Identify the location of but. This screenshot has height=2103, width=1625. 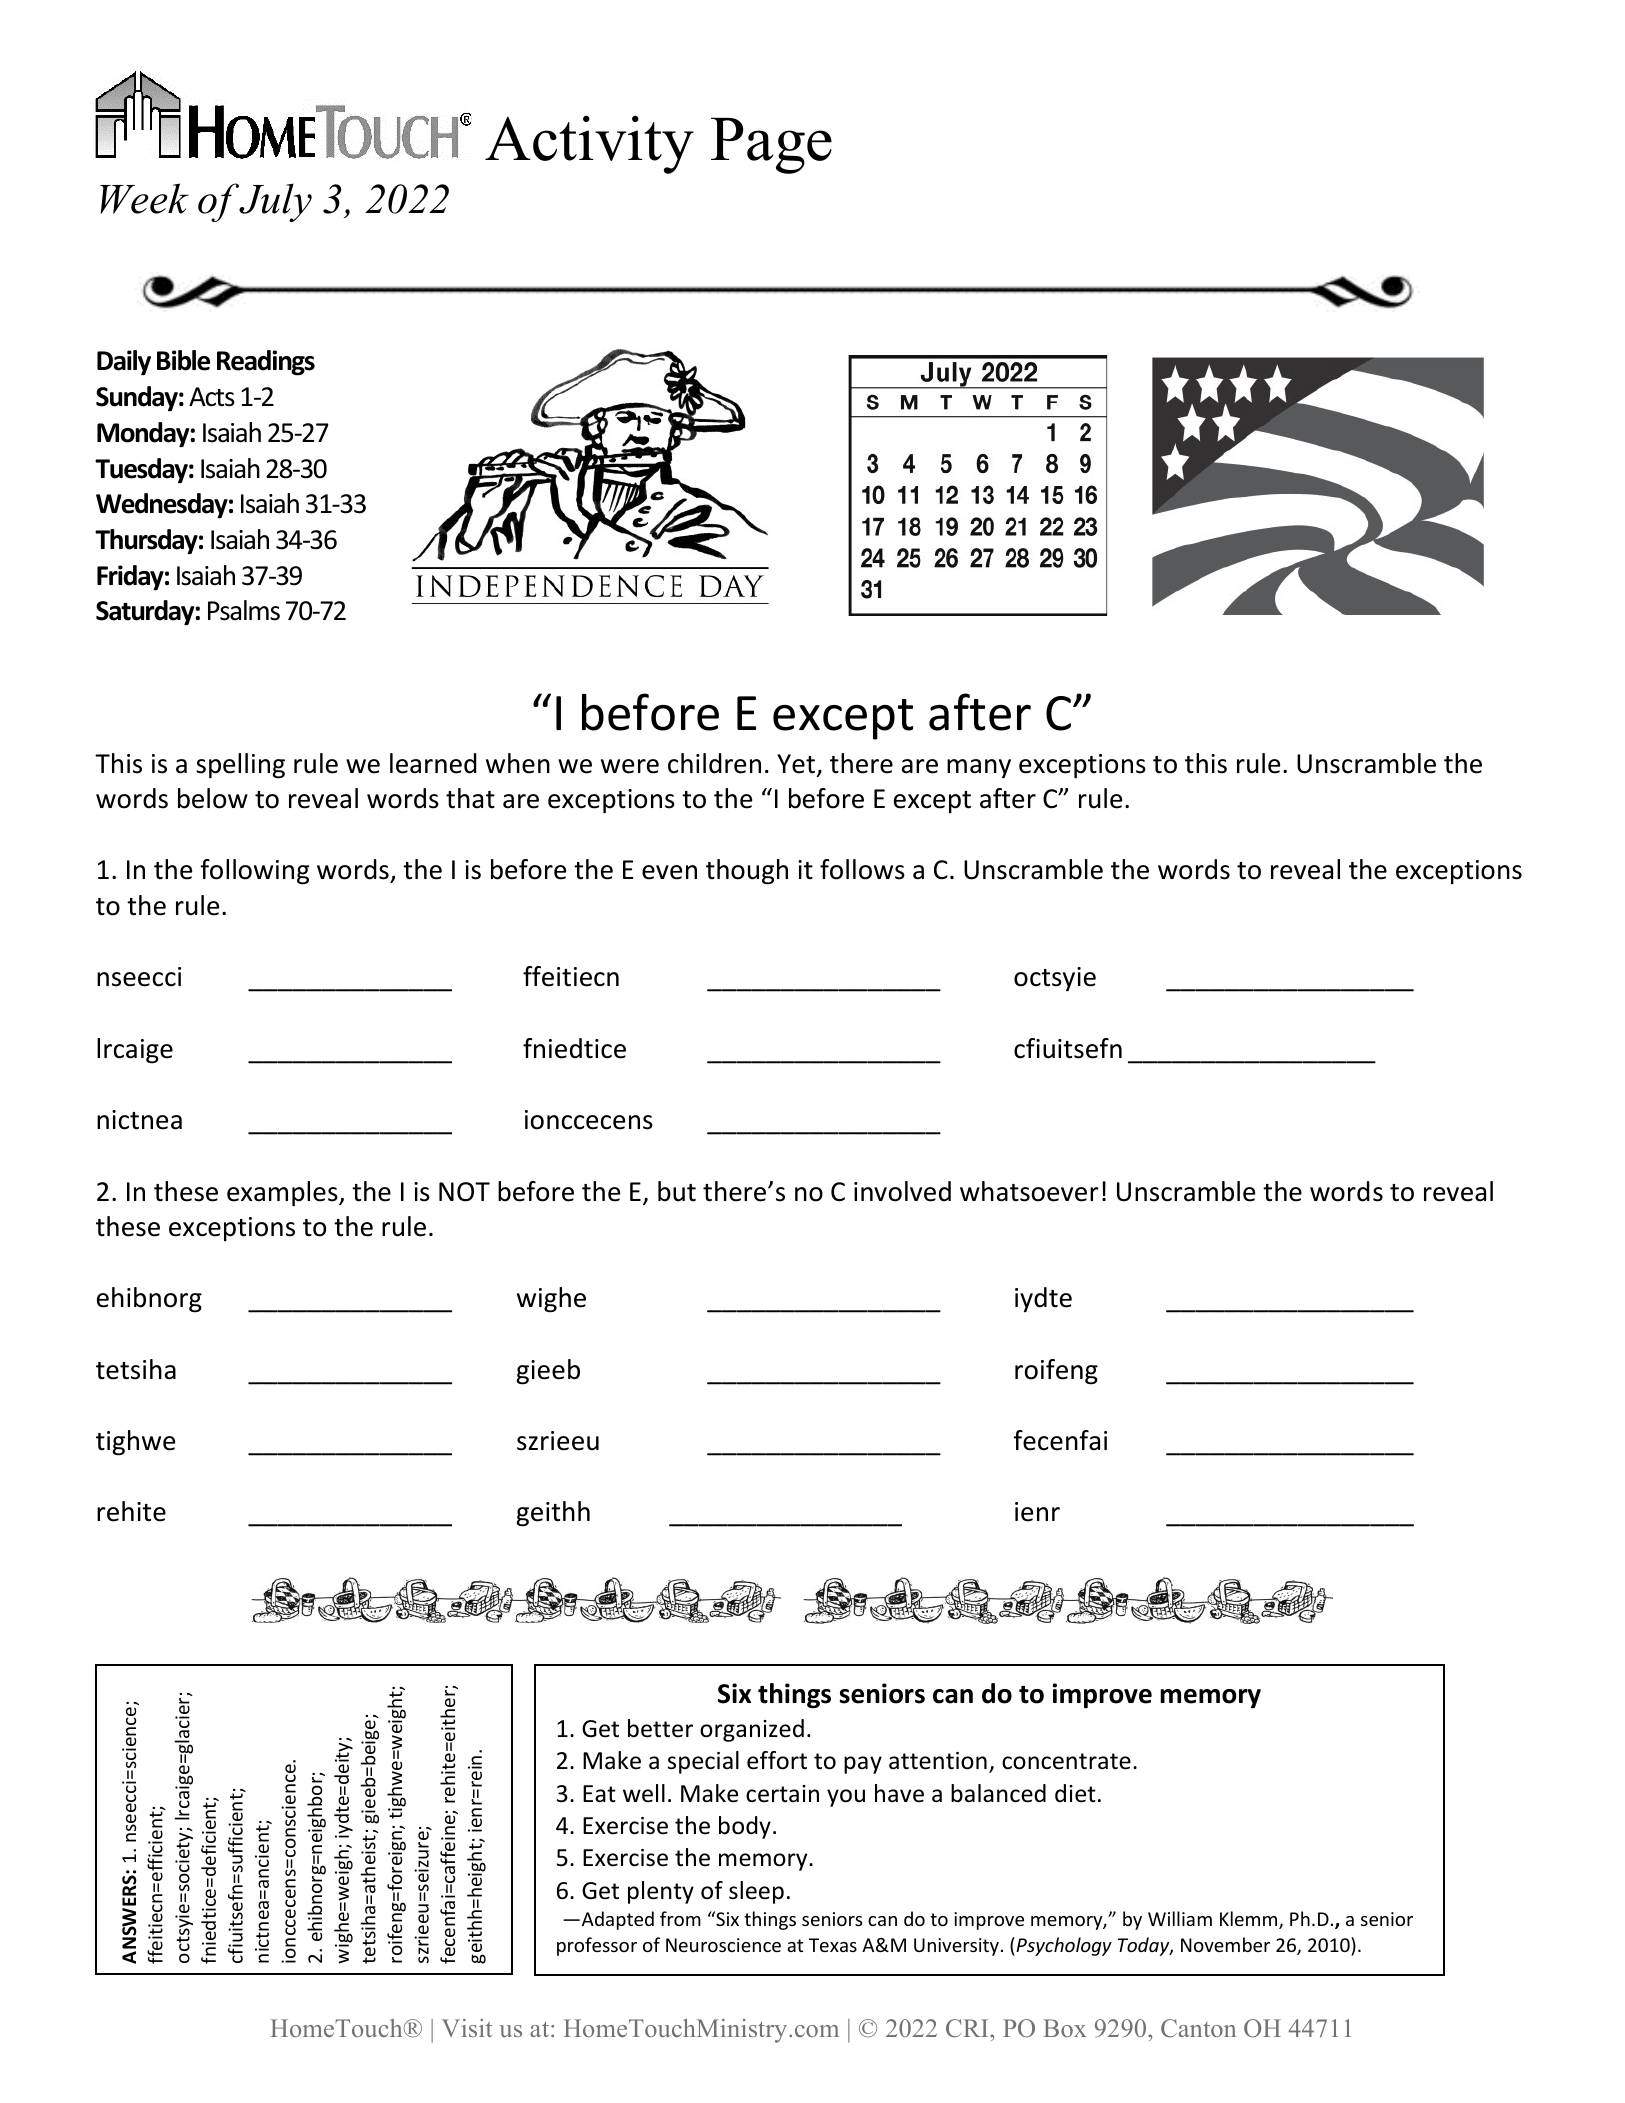
(677, 1191).
